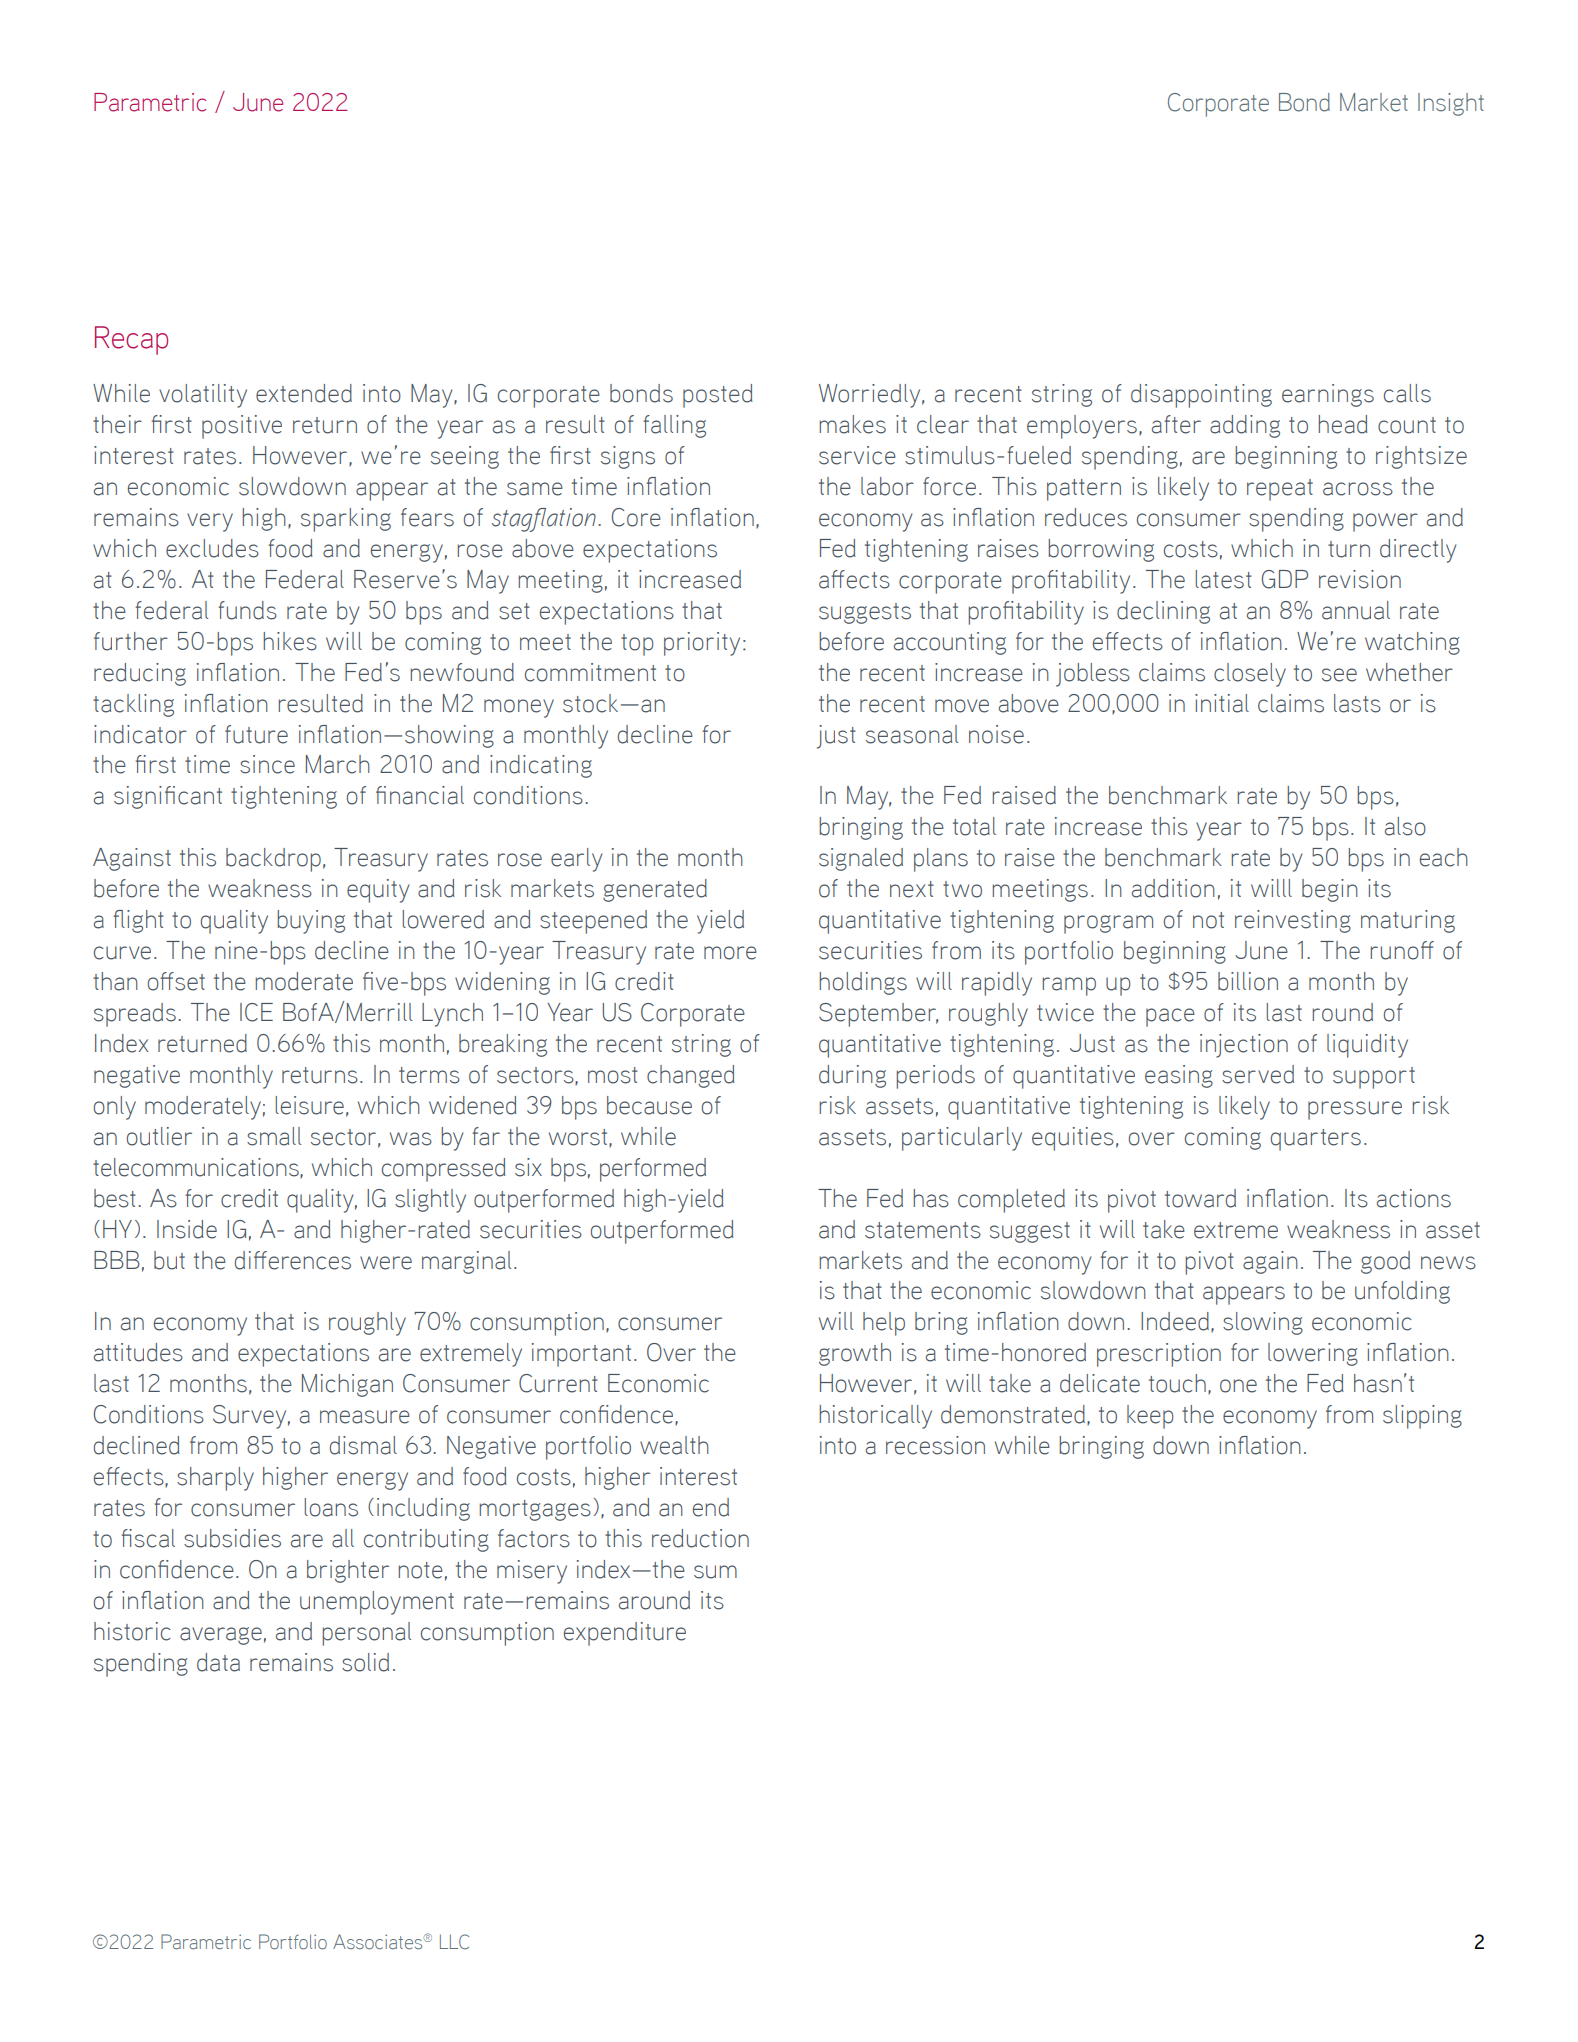  I want to click on subsidies, so click(232, 1538).
